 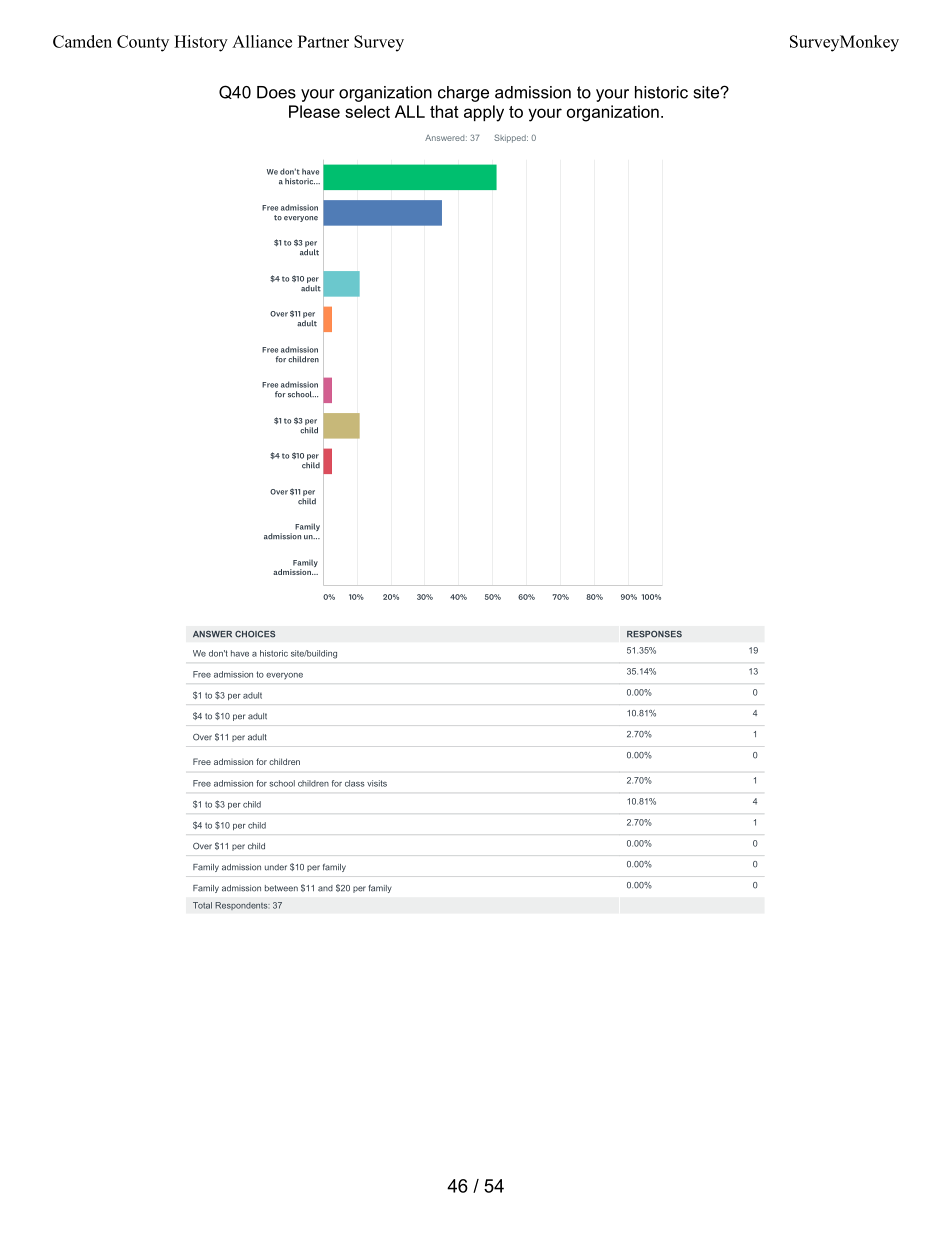 What do you see at coordinates (355, 783) in the image?
I see `class` at bounding box center [355, 783].
